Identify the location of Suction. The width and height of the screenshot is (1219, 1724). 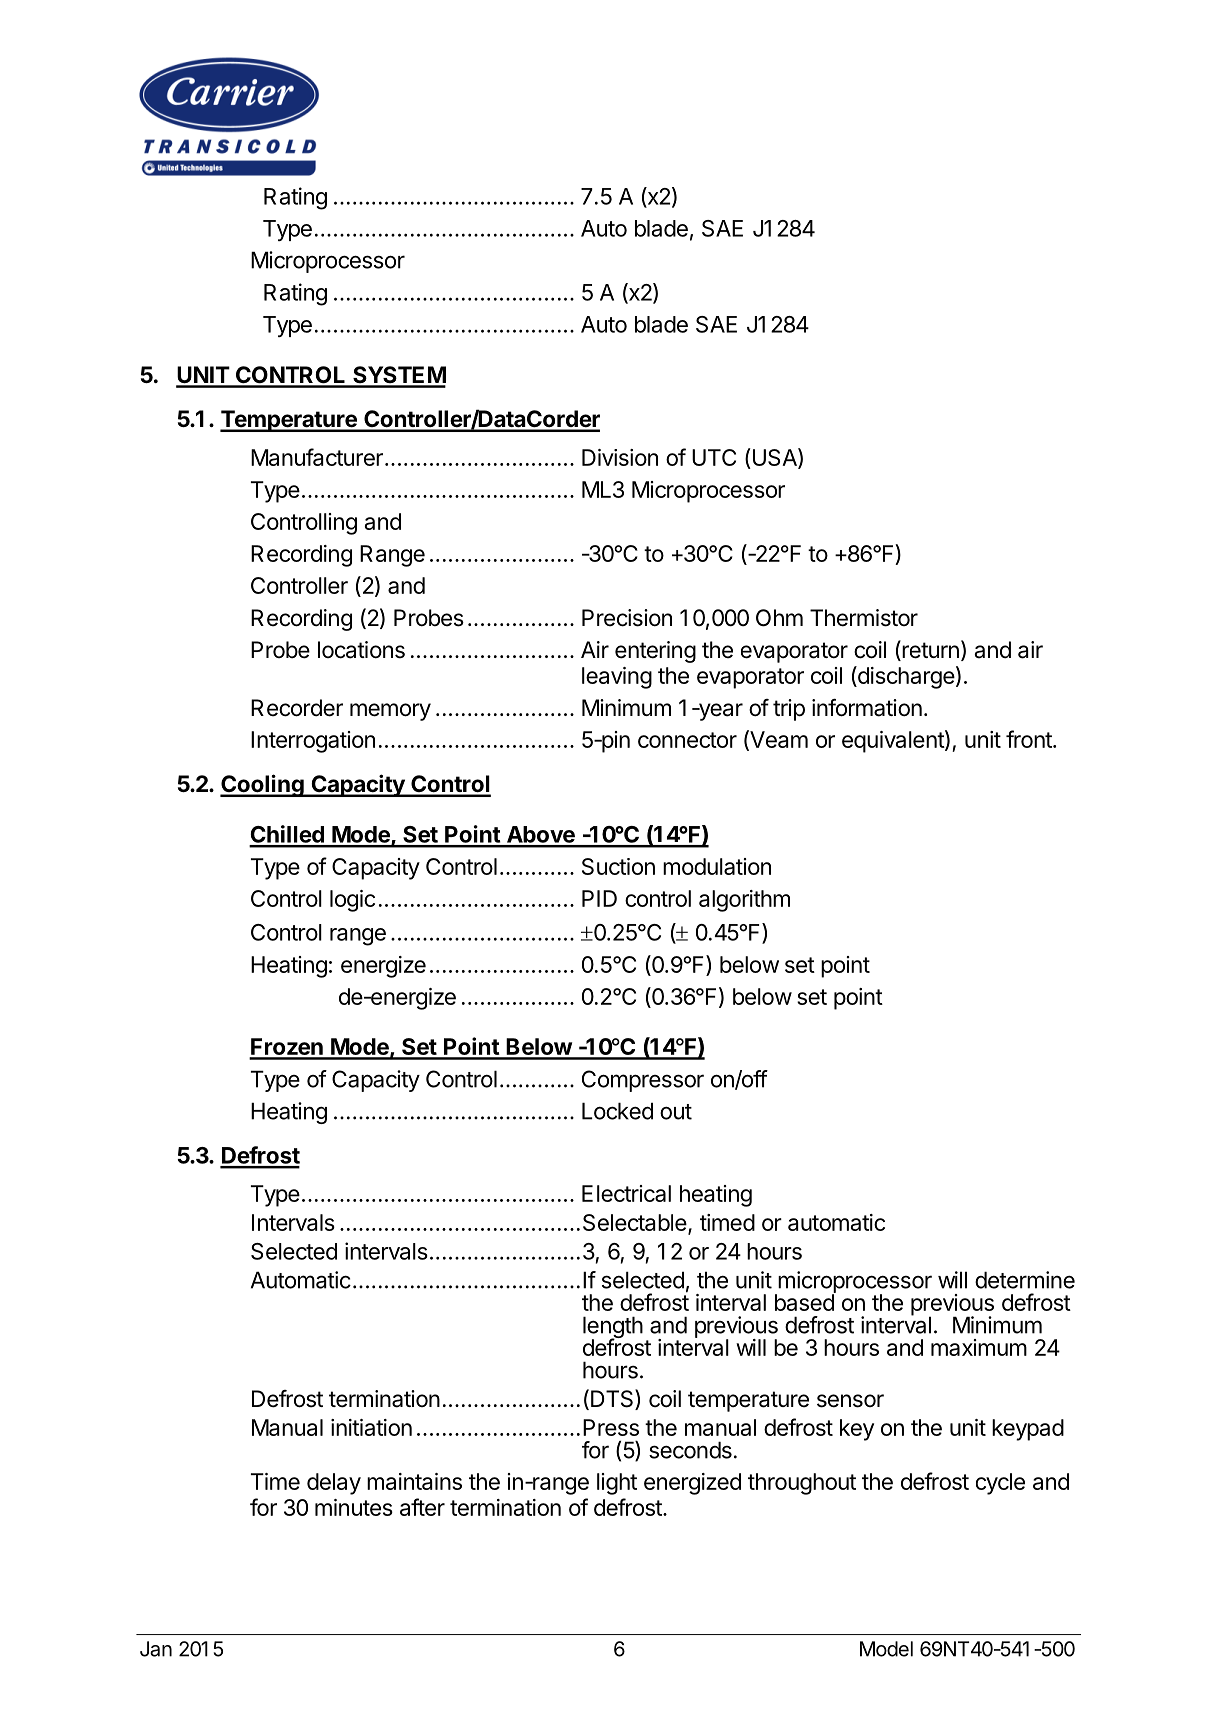
(618, 866).
